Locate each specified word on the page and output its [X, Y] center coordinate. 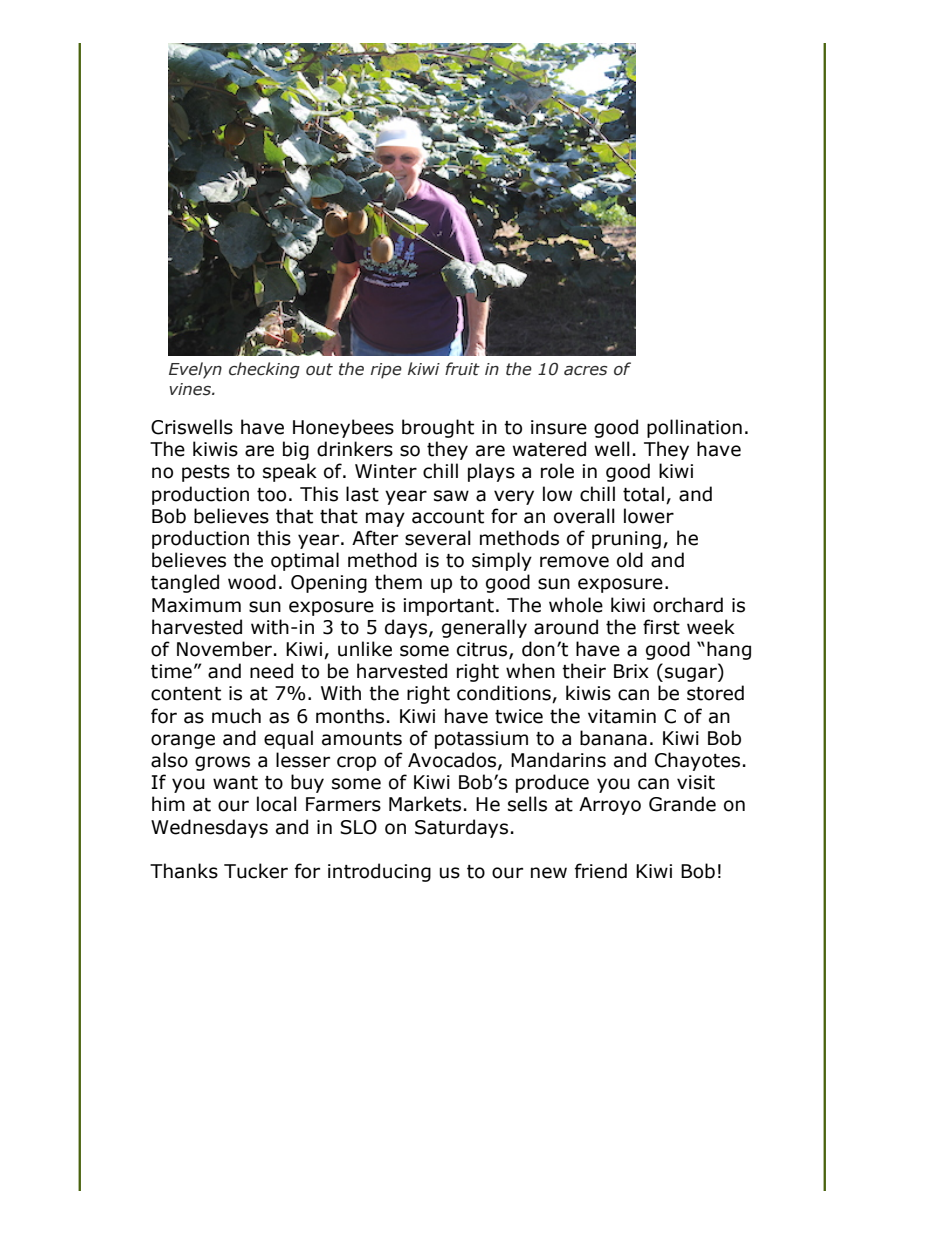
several [438, 538]
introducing [379, 872]
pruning [626, 540]
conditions [505, 694]
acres [585, 371]
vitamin [622, 716]
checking [264, 370]
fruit [462, 369]
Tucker [256, 871]
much [236, 716]
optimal [305, 561]
